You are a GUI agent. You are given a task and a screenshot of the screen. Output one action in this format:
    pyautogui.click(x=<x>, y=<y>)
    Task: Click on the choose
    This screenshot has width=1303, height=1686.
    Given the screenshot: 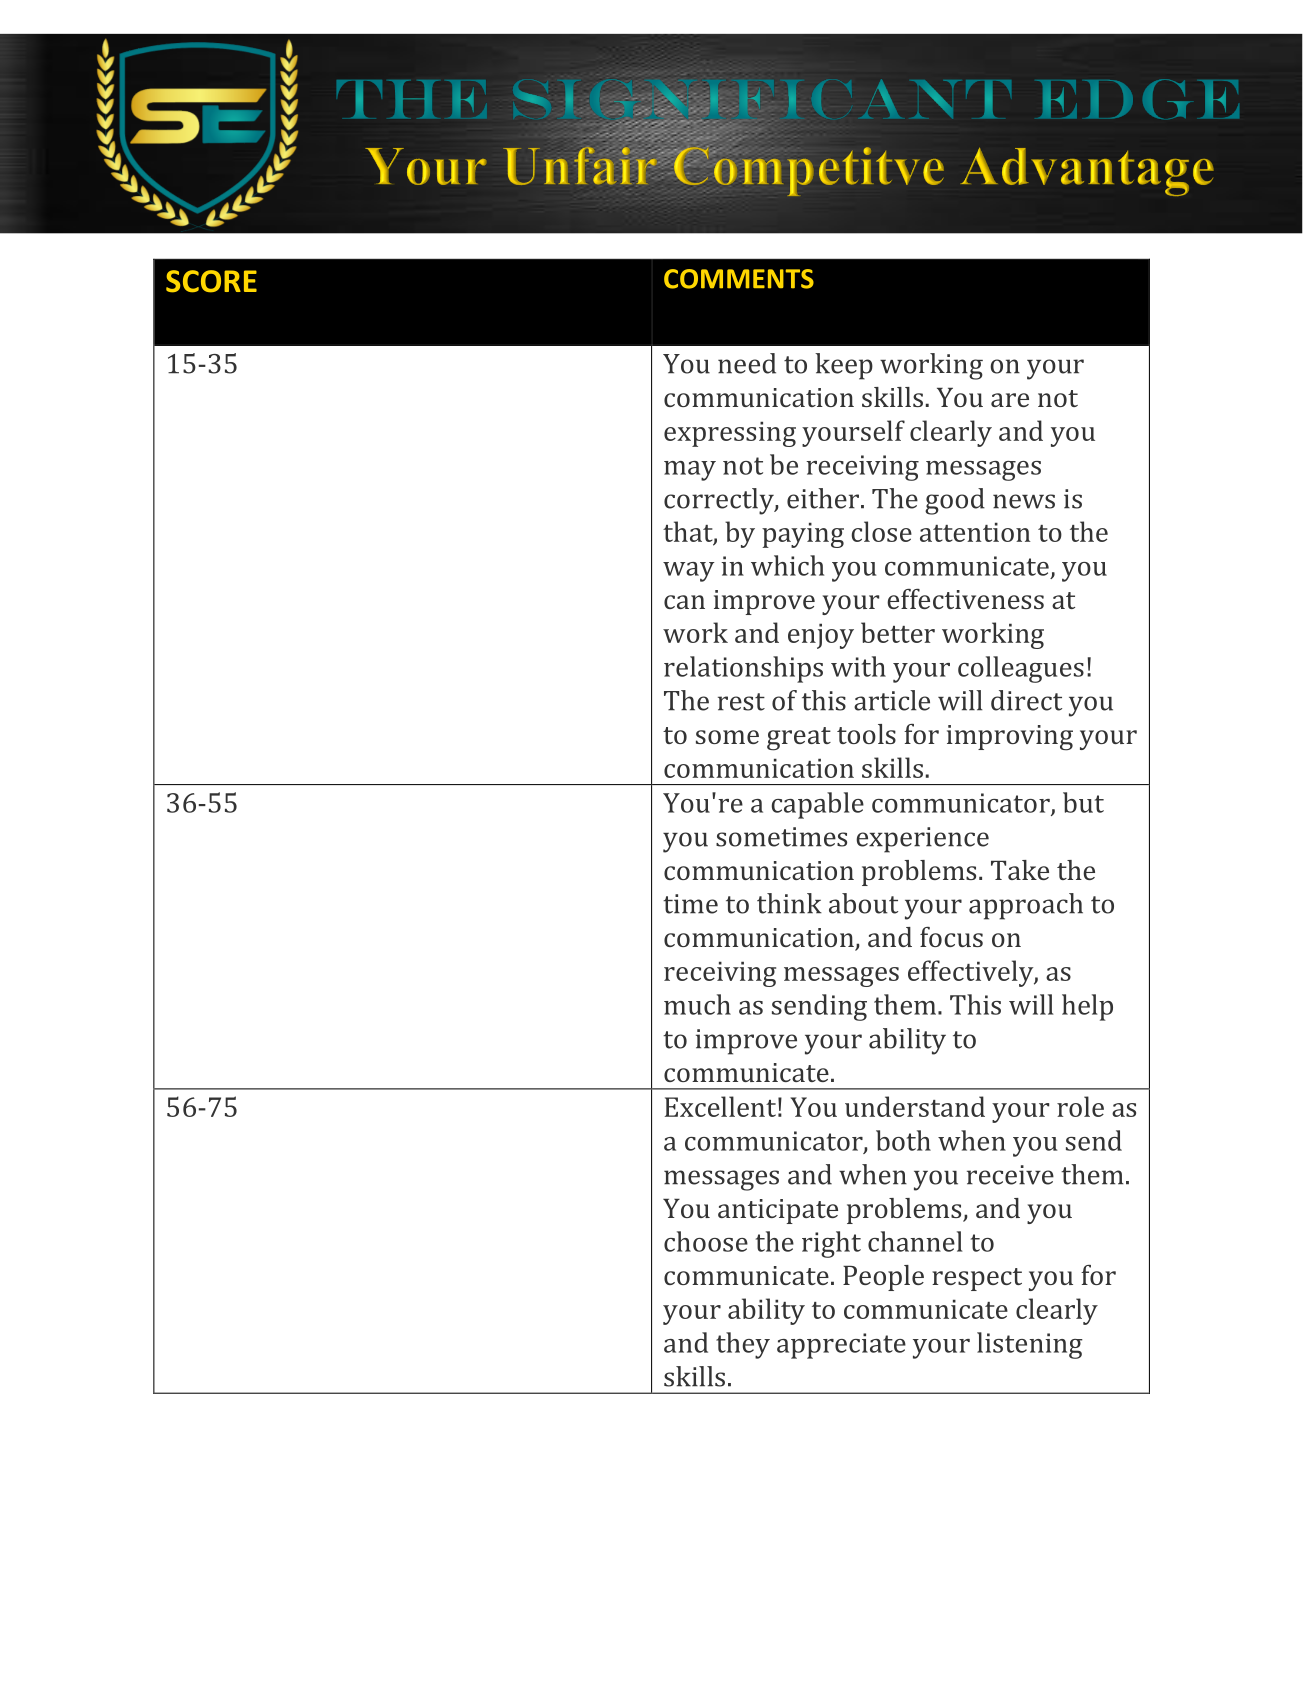 What is the action you would take?
    pyautogui.click(x=706, y=1241)
